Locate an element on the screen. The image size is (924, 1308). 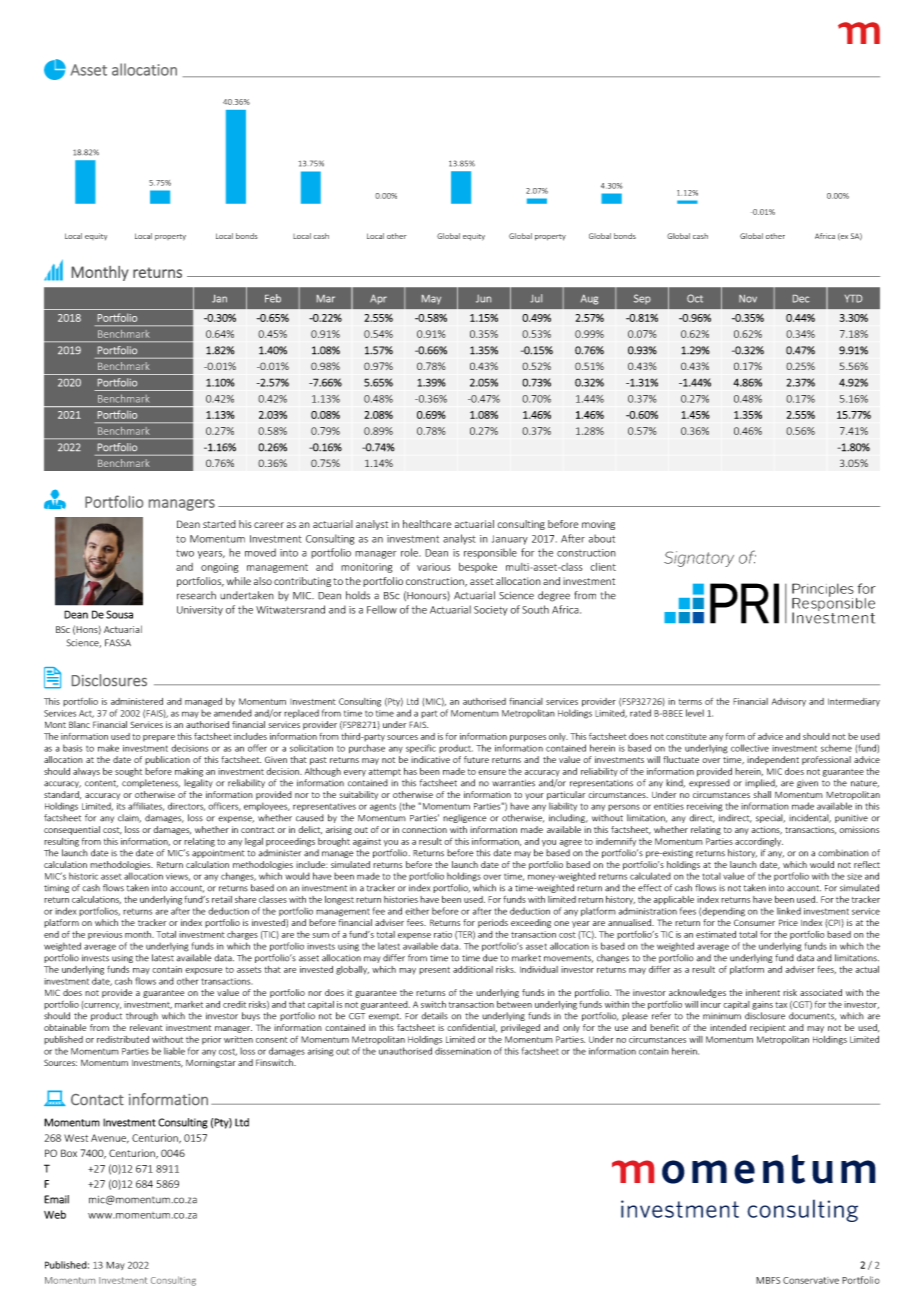
Nov is located at coordinates (748, 299).
